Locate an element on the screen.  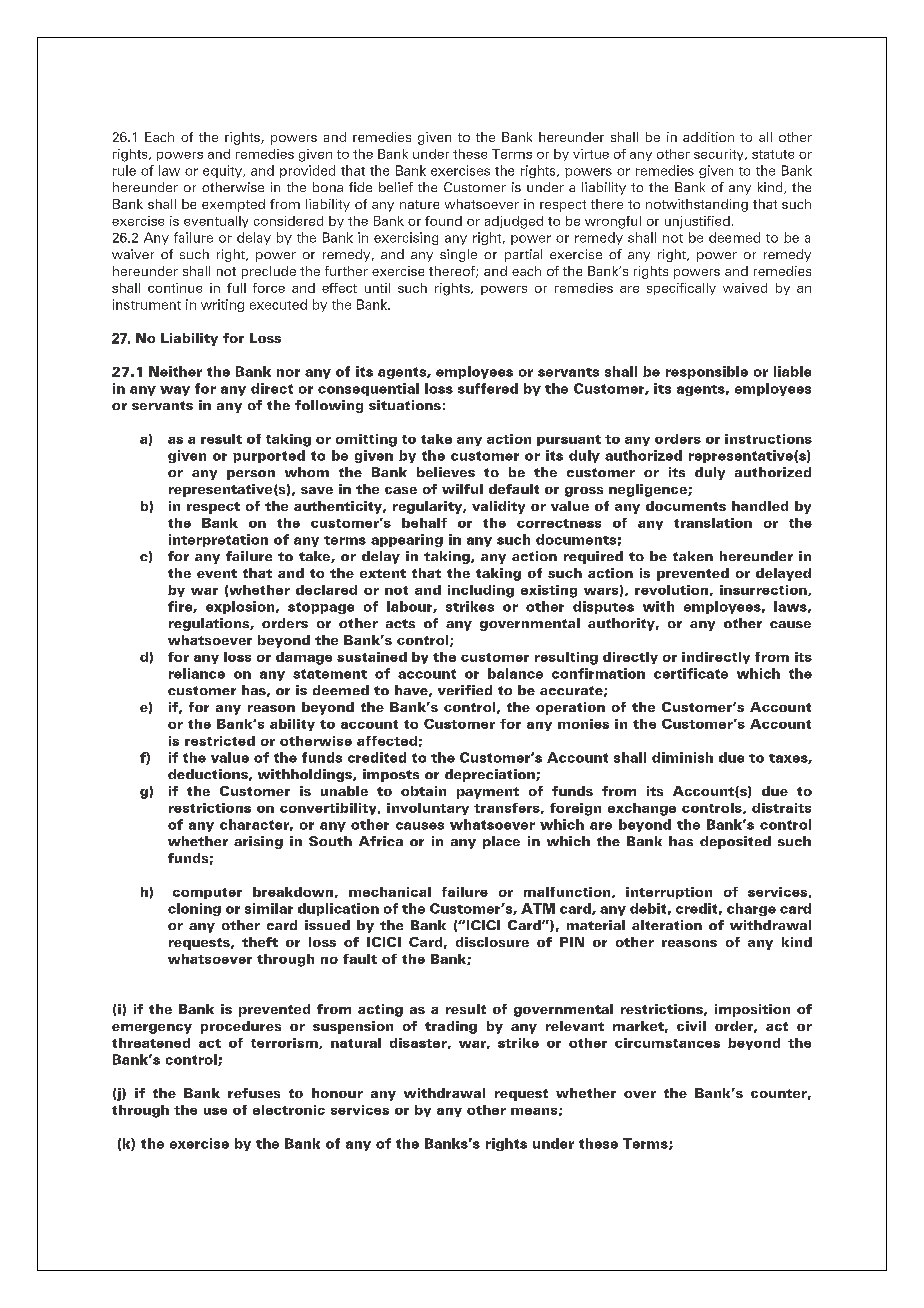
refuses is located at coordinates (254, 1093).
